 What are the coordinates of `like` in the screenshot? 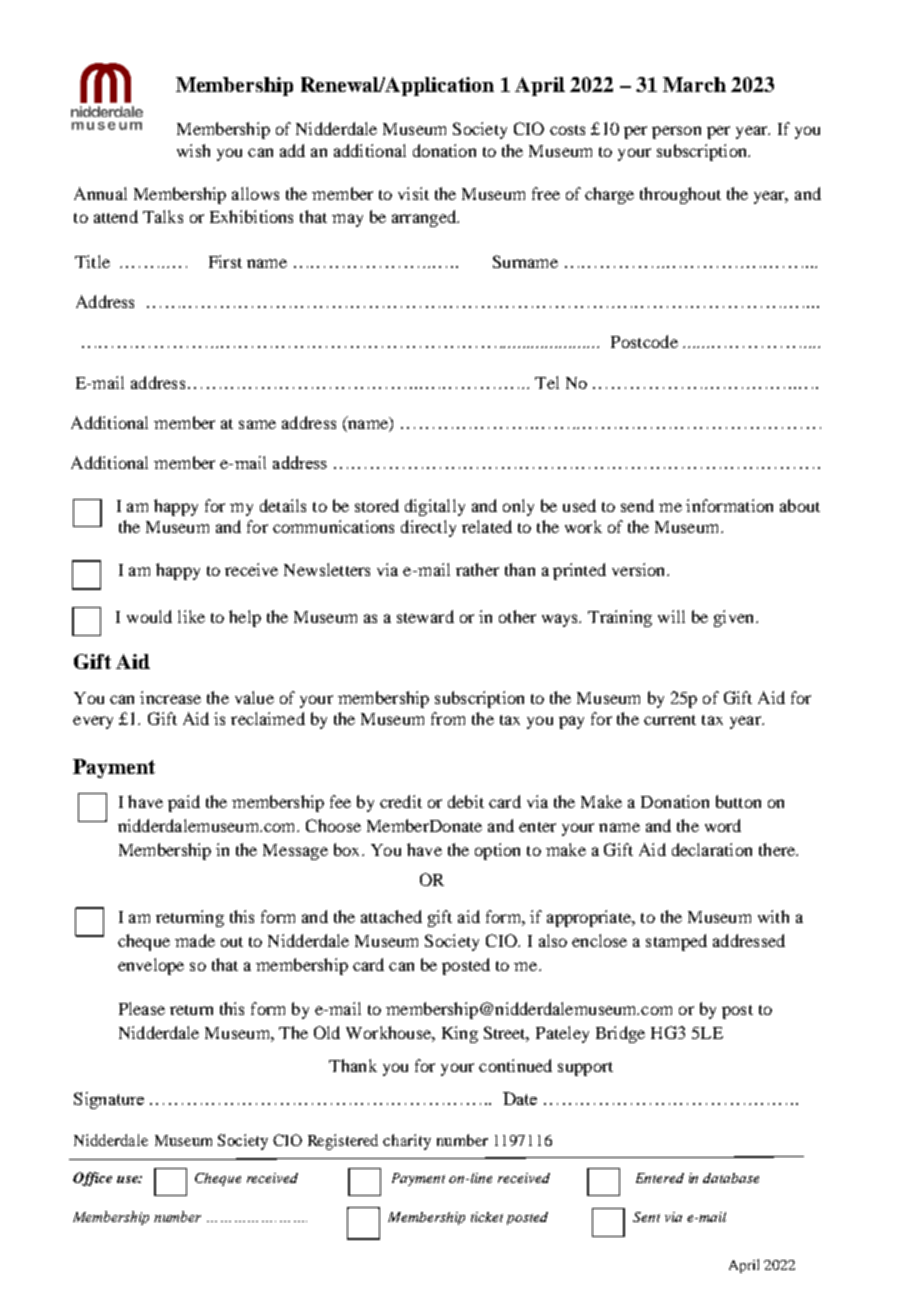 It's located at (191, 616).
